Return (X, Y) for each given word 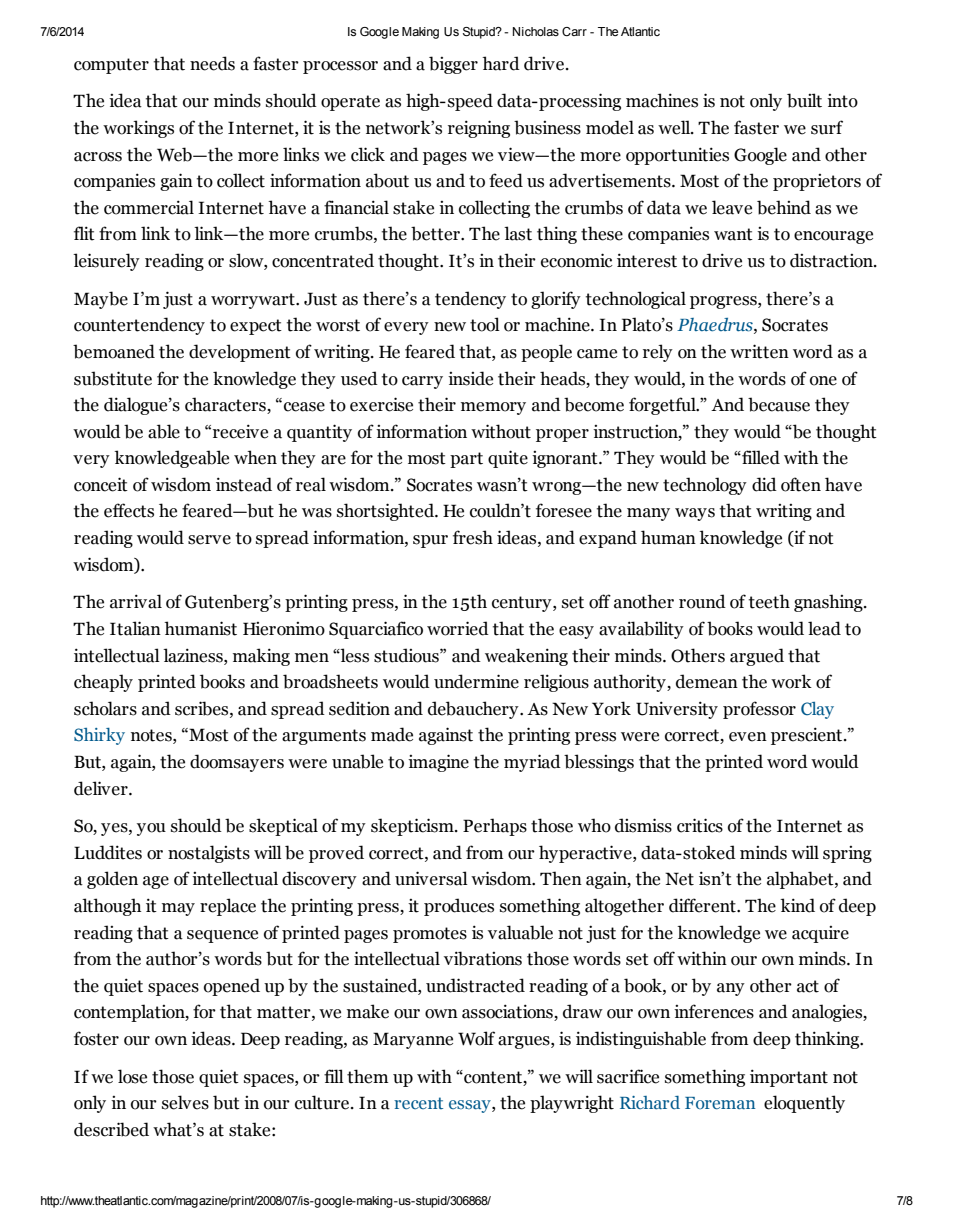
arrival (136, 601)
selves (185, 1102)
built (804, 100)
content (493, 1077)
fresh (473, 537)
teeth (769, 601)
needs (212, 63)
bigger (453, 65)
